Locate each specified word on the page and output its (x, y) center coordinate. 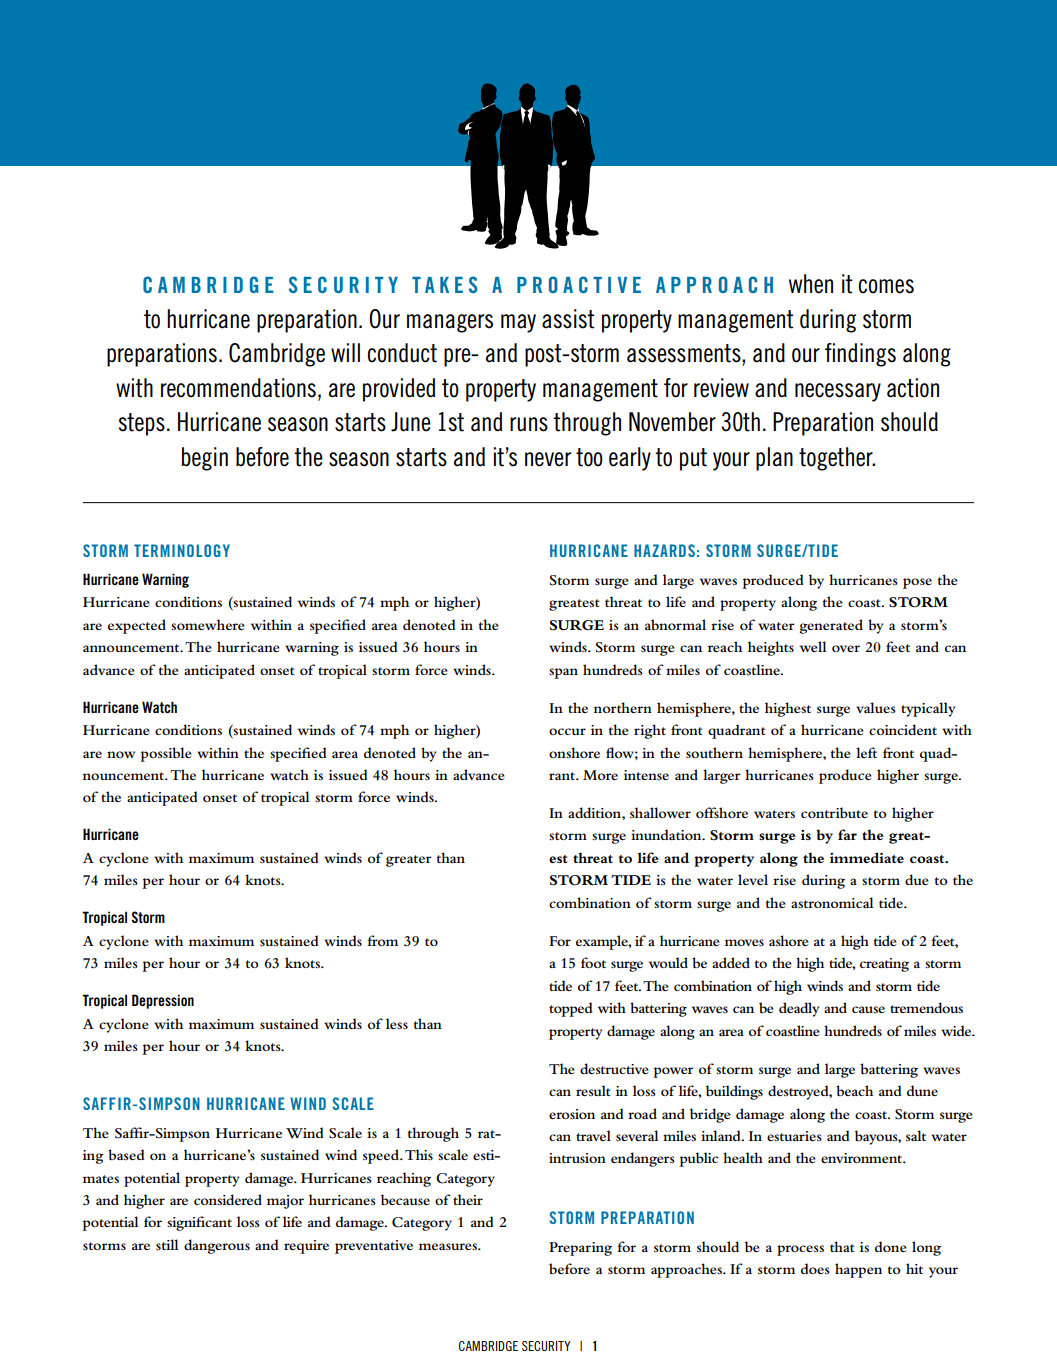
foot (593, 962)
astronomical (832, 902)
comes (886, 286)
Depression (163, 1001)
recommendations (238, 388)
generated (831, 626)
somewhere (208, 624)
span (563, 673)
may (518, 323)
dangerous (217, 1246)
